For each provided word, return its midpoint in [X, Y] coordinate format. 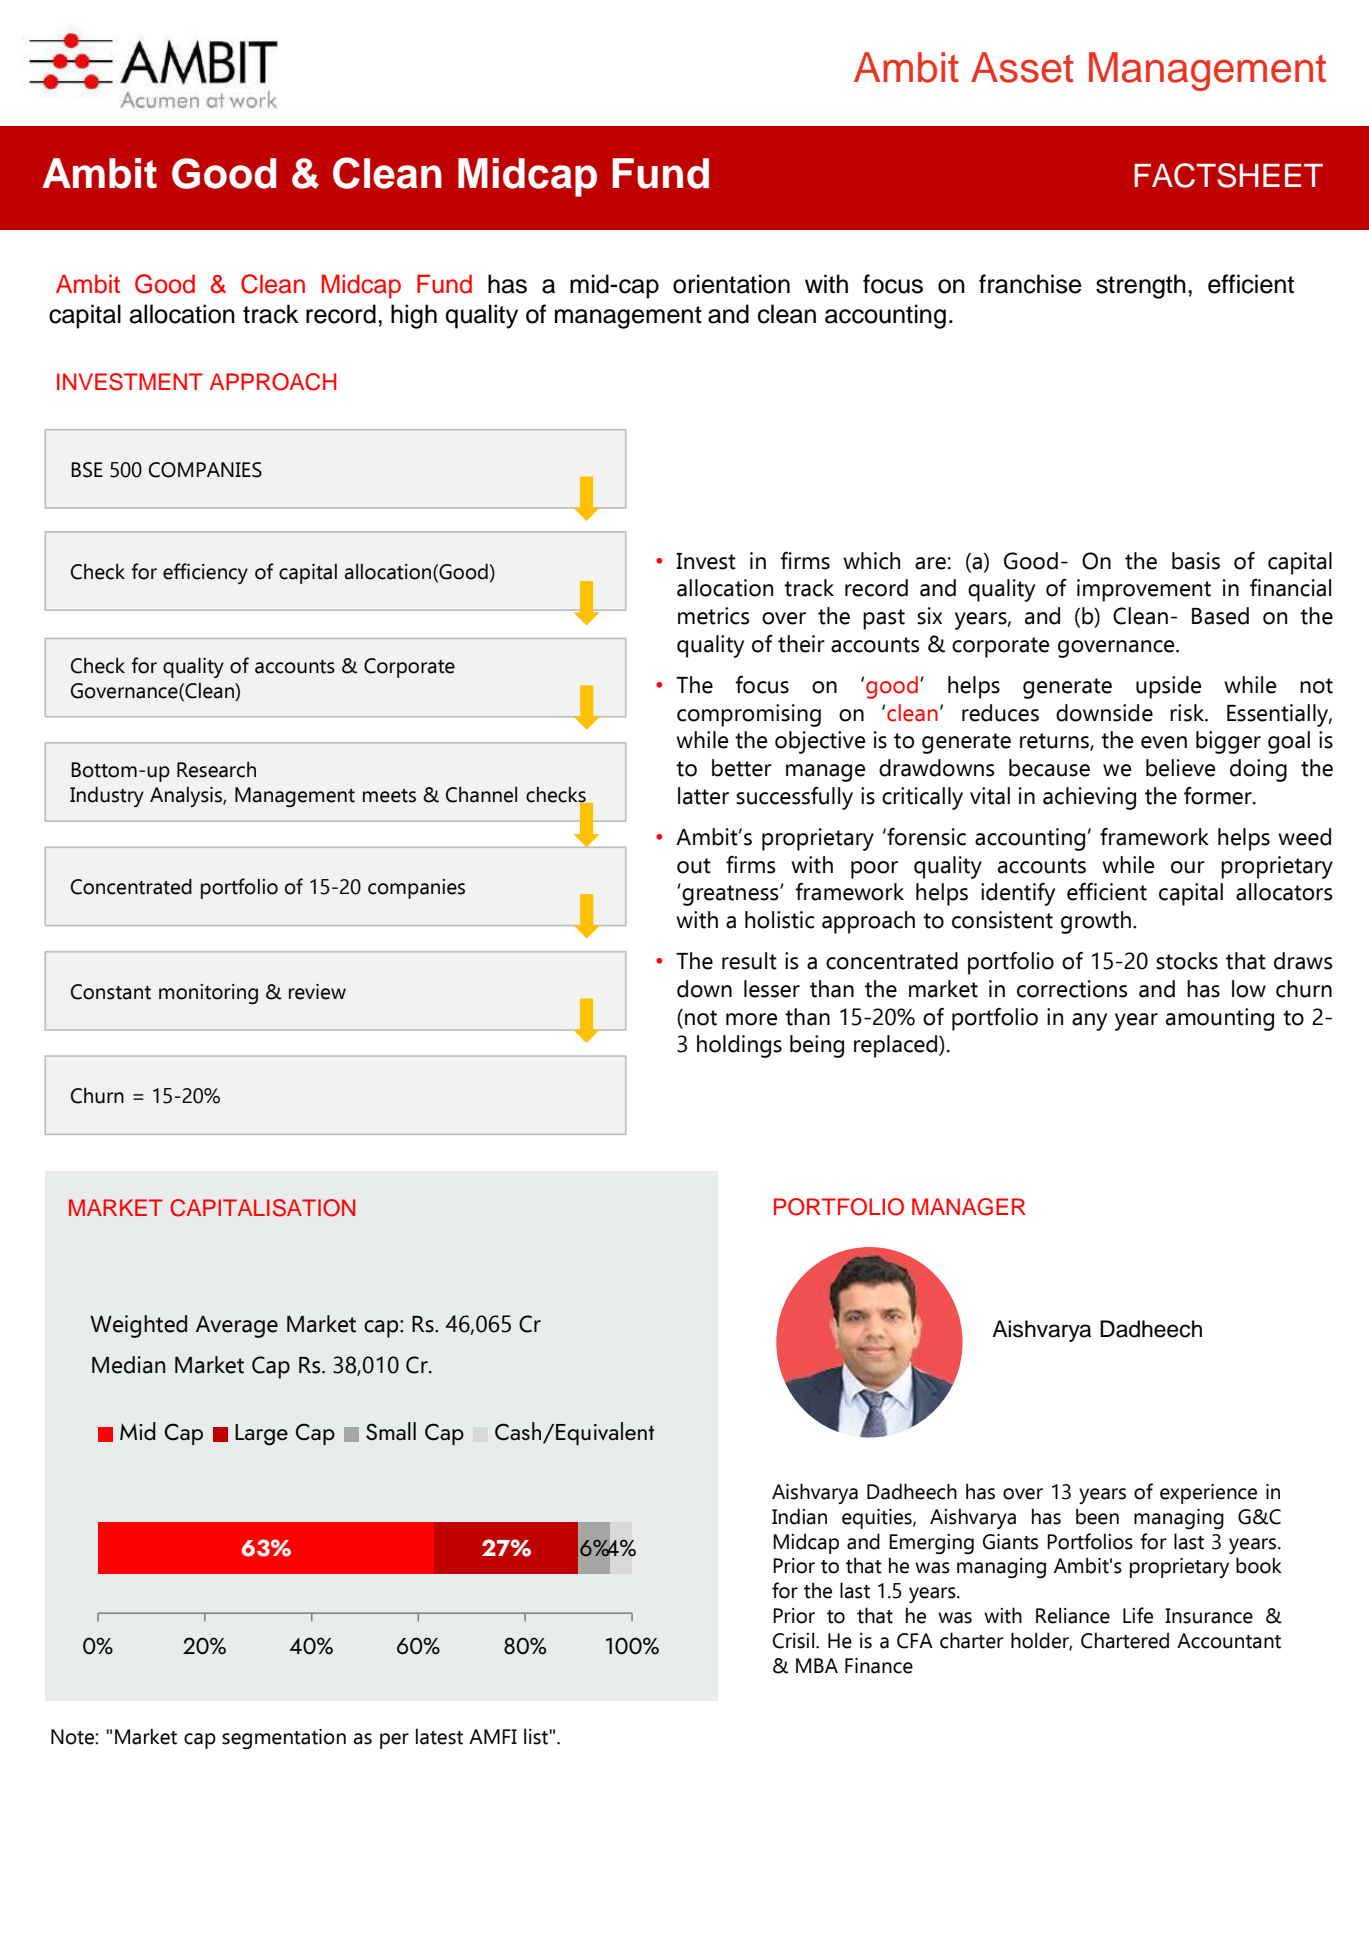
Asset [1022, 67]
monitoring [208, 994]
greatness [730, 894]
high [414, 316]
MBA [817, 1665]
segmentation [284, 1739]
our [1188, 867]
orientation [731, 284]
